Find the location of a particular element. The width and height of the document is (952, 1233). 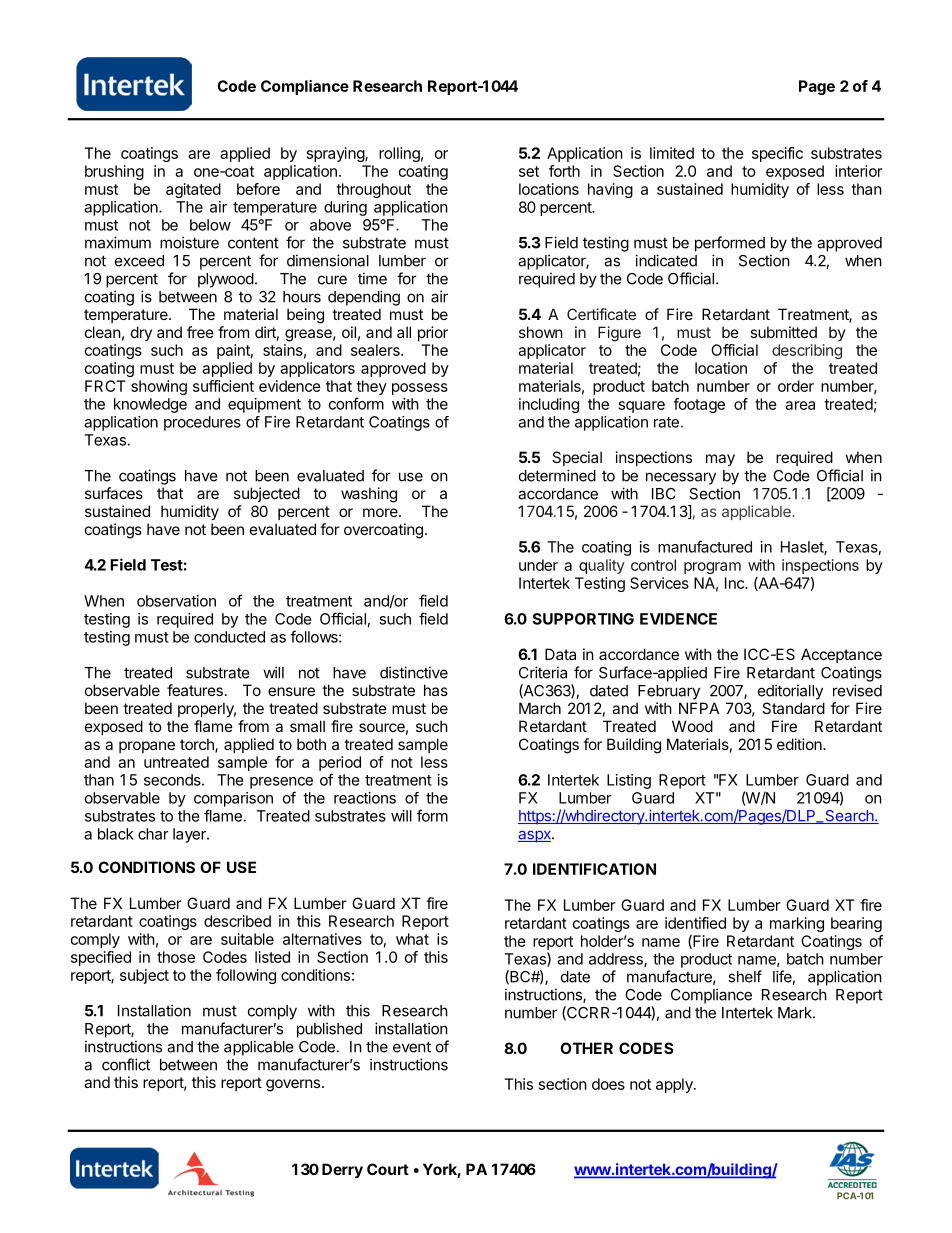

identified is located at coordinates (695, 923).
